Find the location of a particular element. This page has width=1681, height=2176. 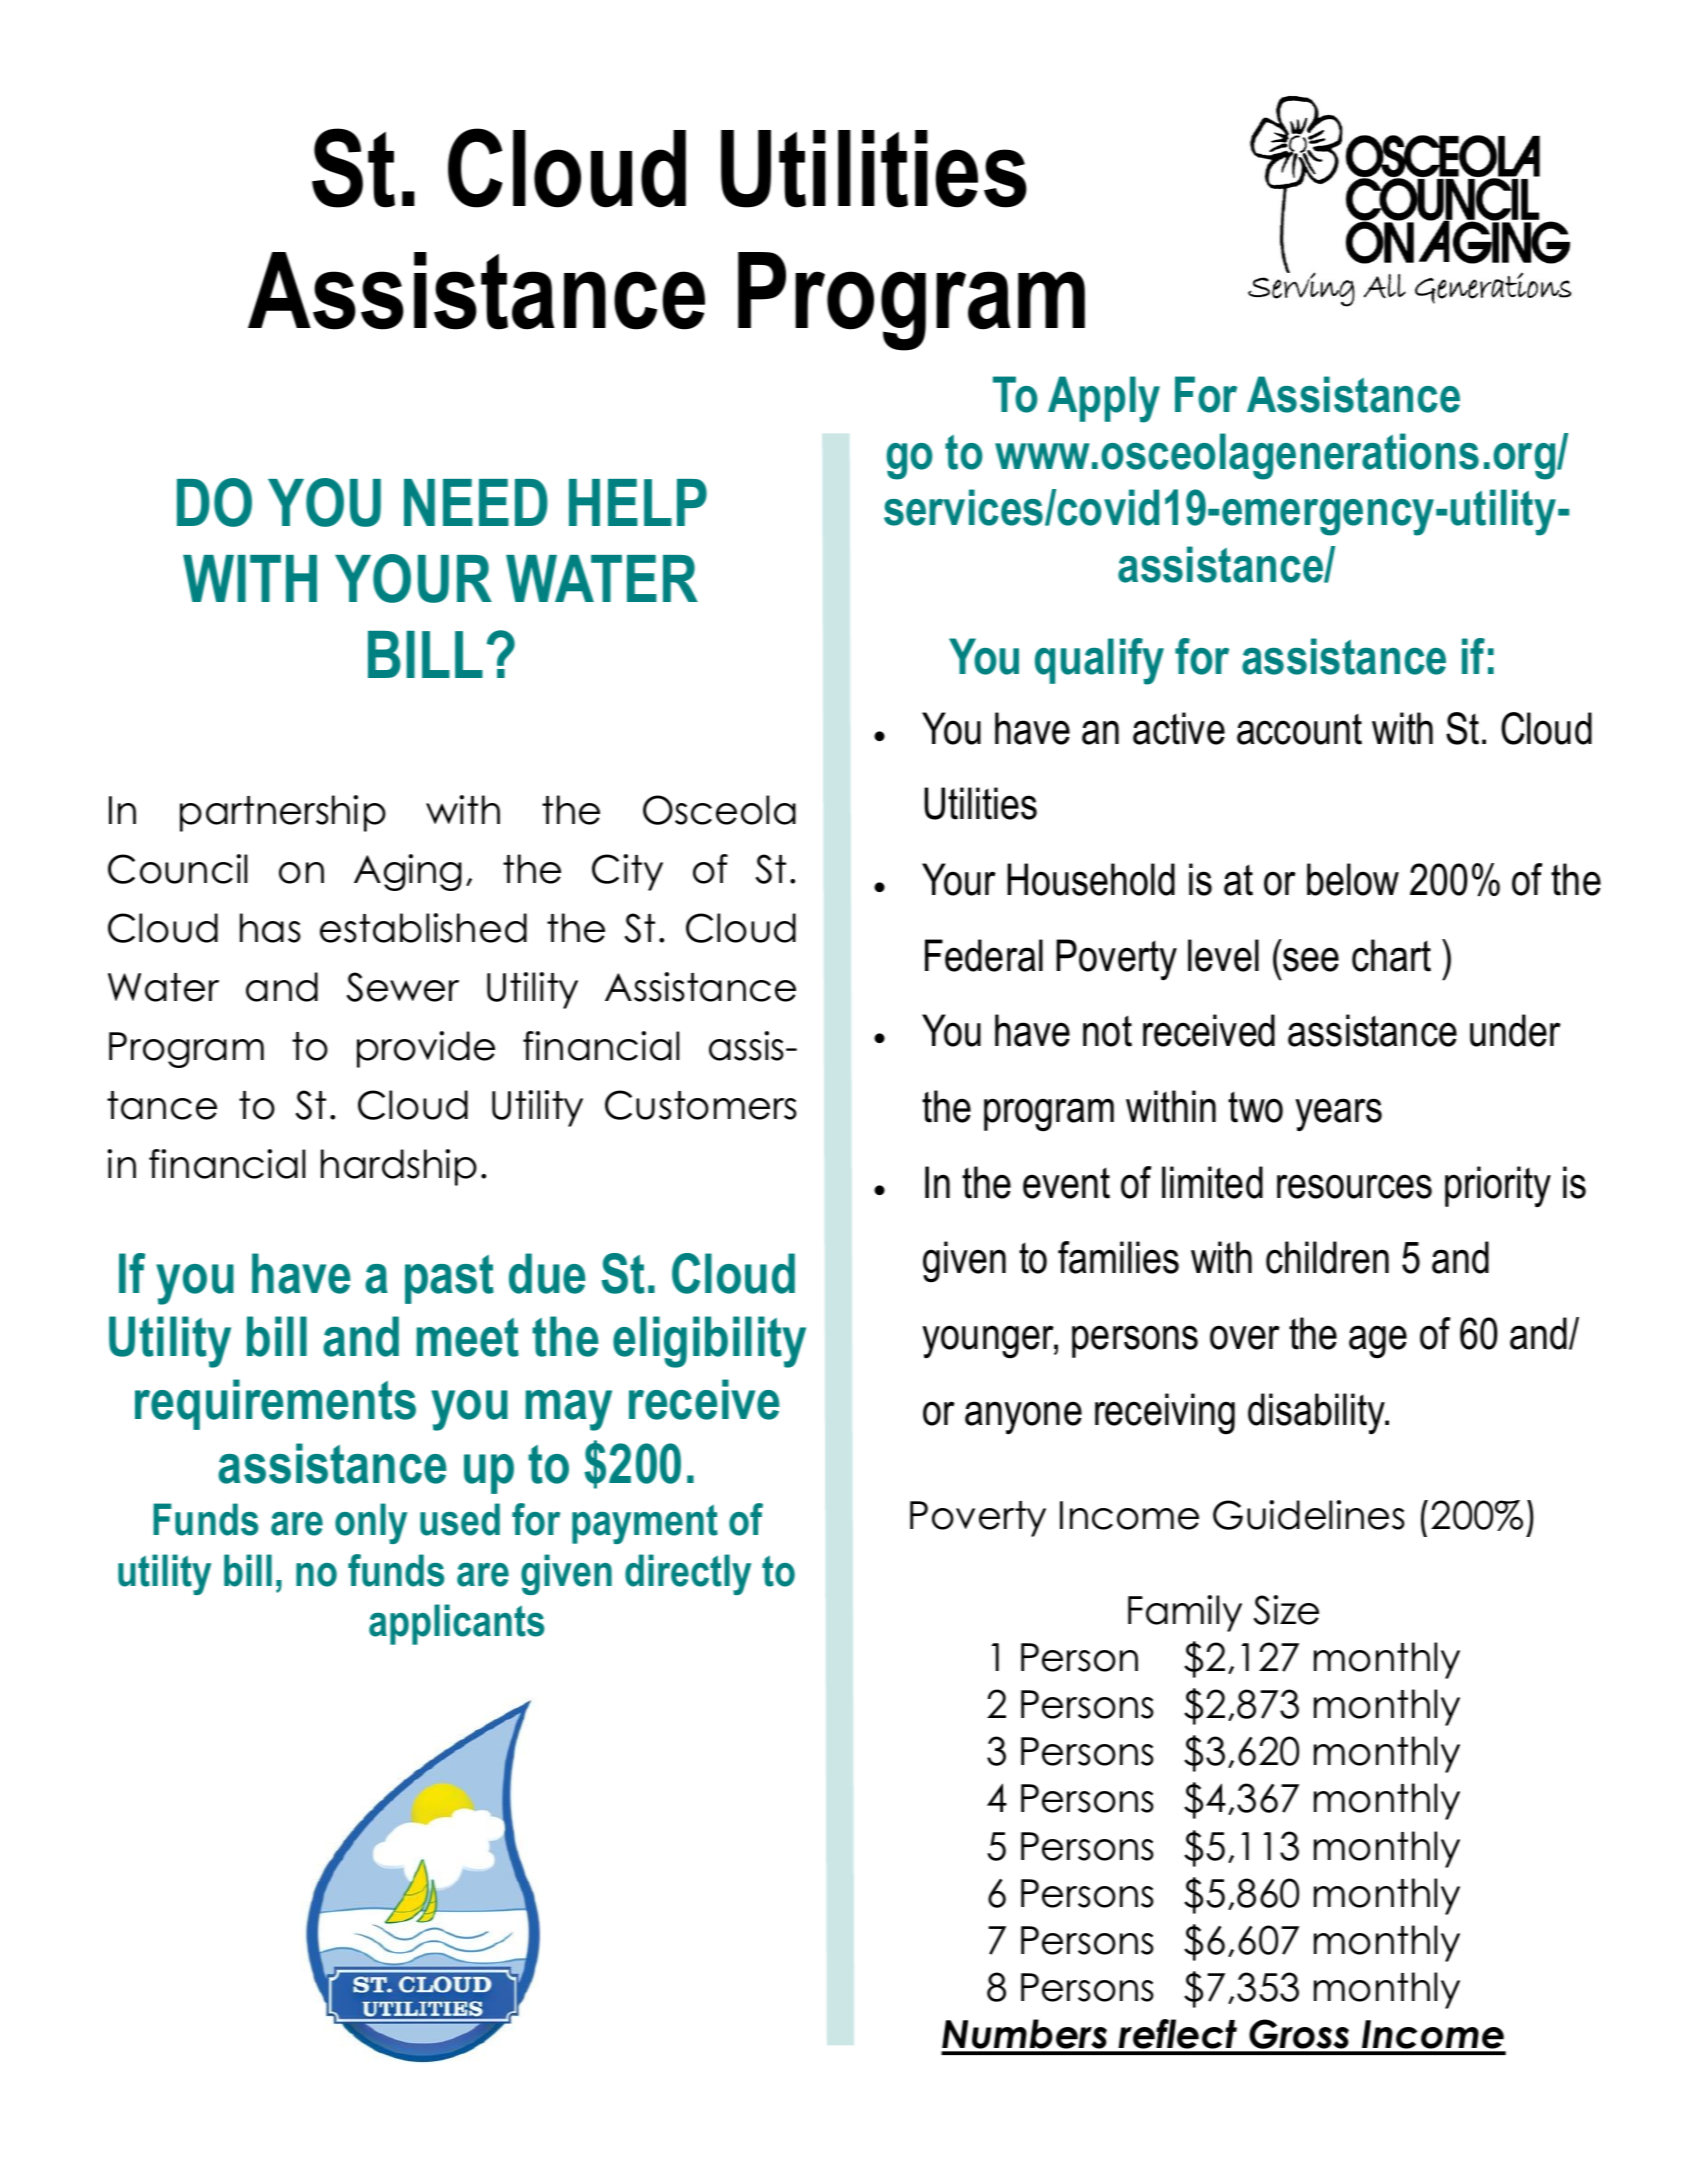

Size is located at coordinates (1286, 1610).
